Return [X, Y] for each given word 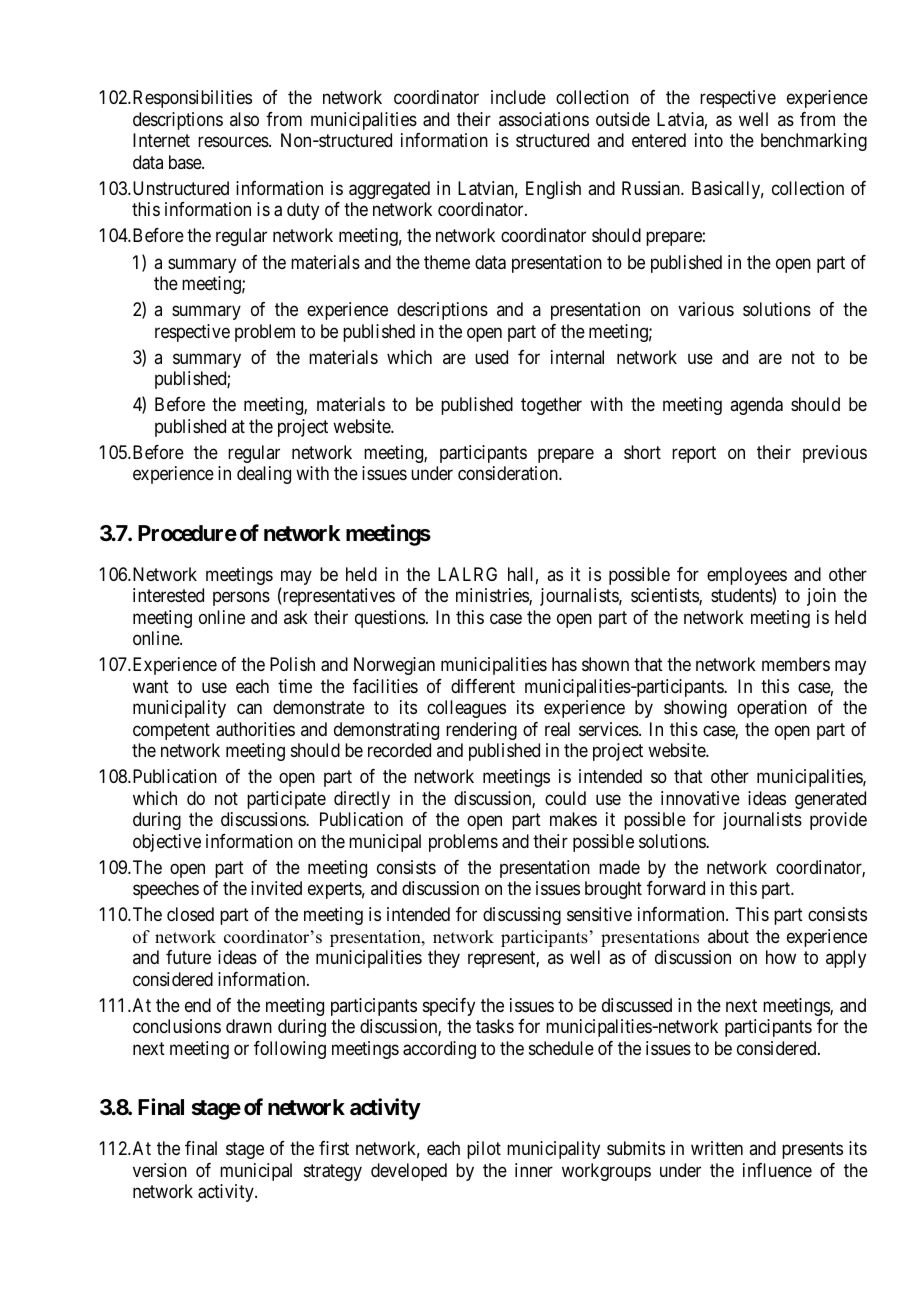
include [518, 97]
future [188, 957]
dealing [264, 475]
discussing [522, 916]
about [728, 936]
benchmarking [814, 142]
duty [303, 211]
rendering [481, 731]
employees [747, 577]
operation [772, 709]
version [160, 1170]
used [491, 357]
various [706, 309]
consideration [509, 473]
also [244, 119]
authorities [255, 729]
